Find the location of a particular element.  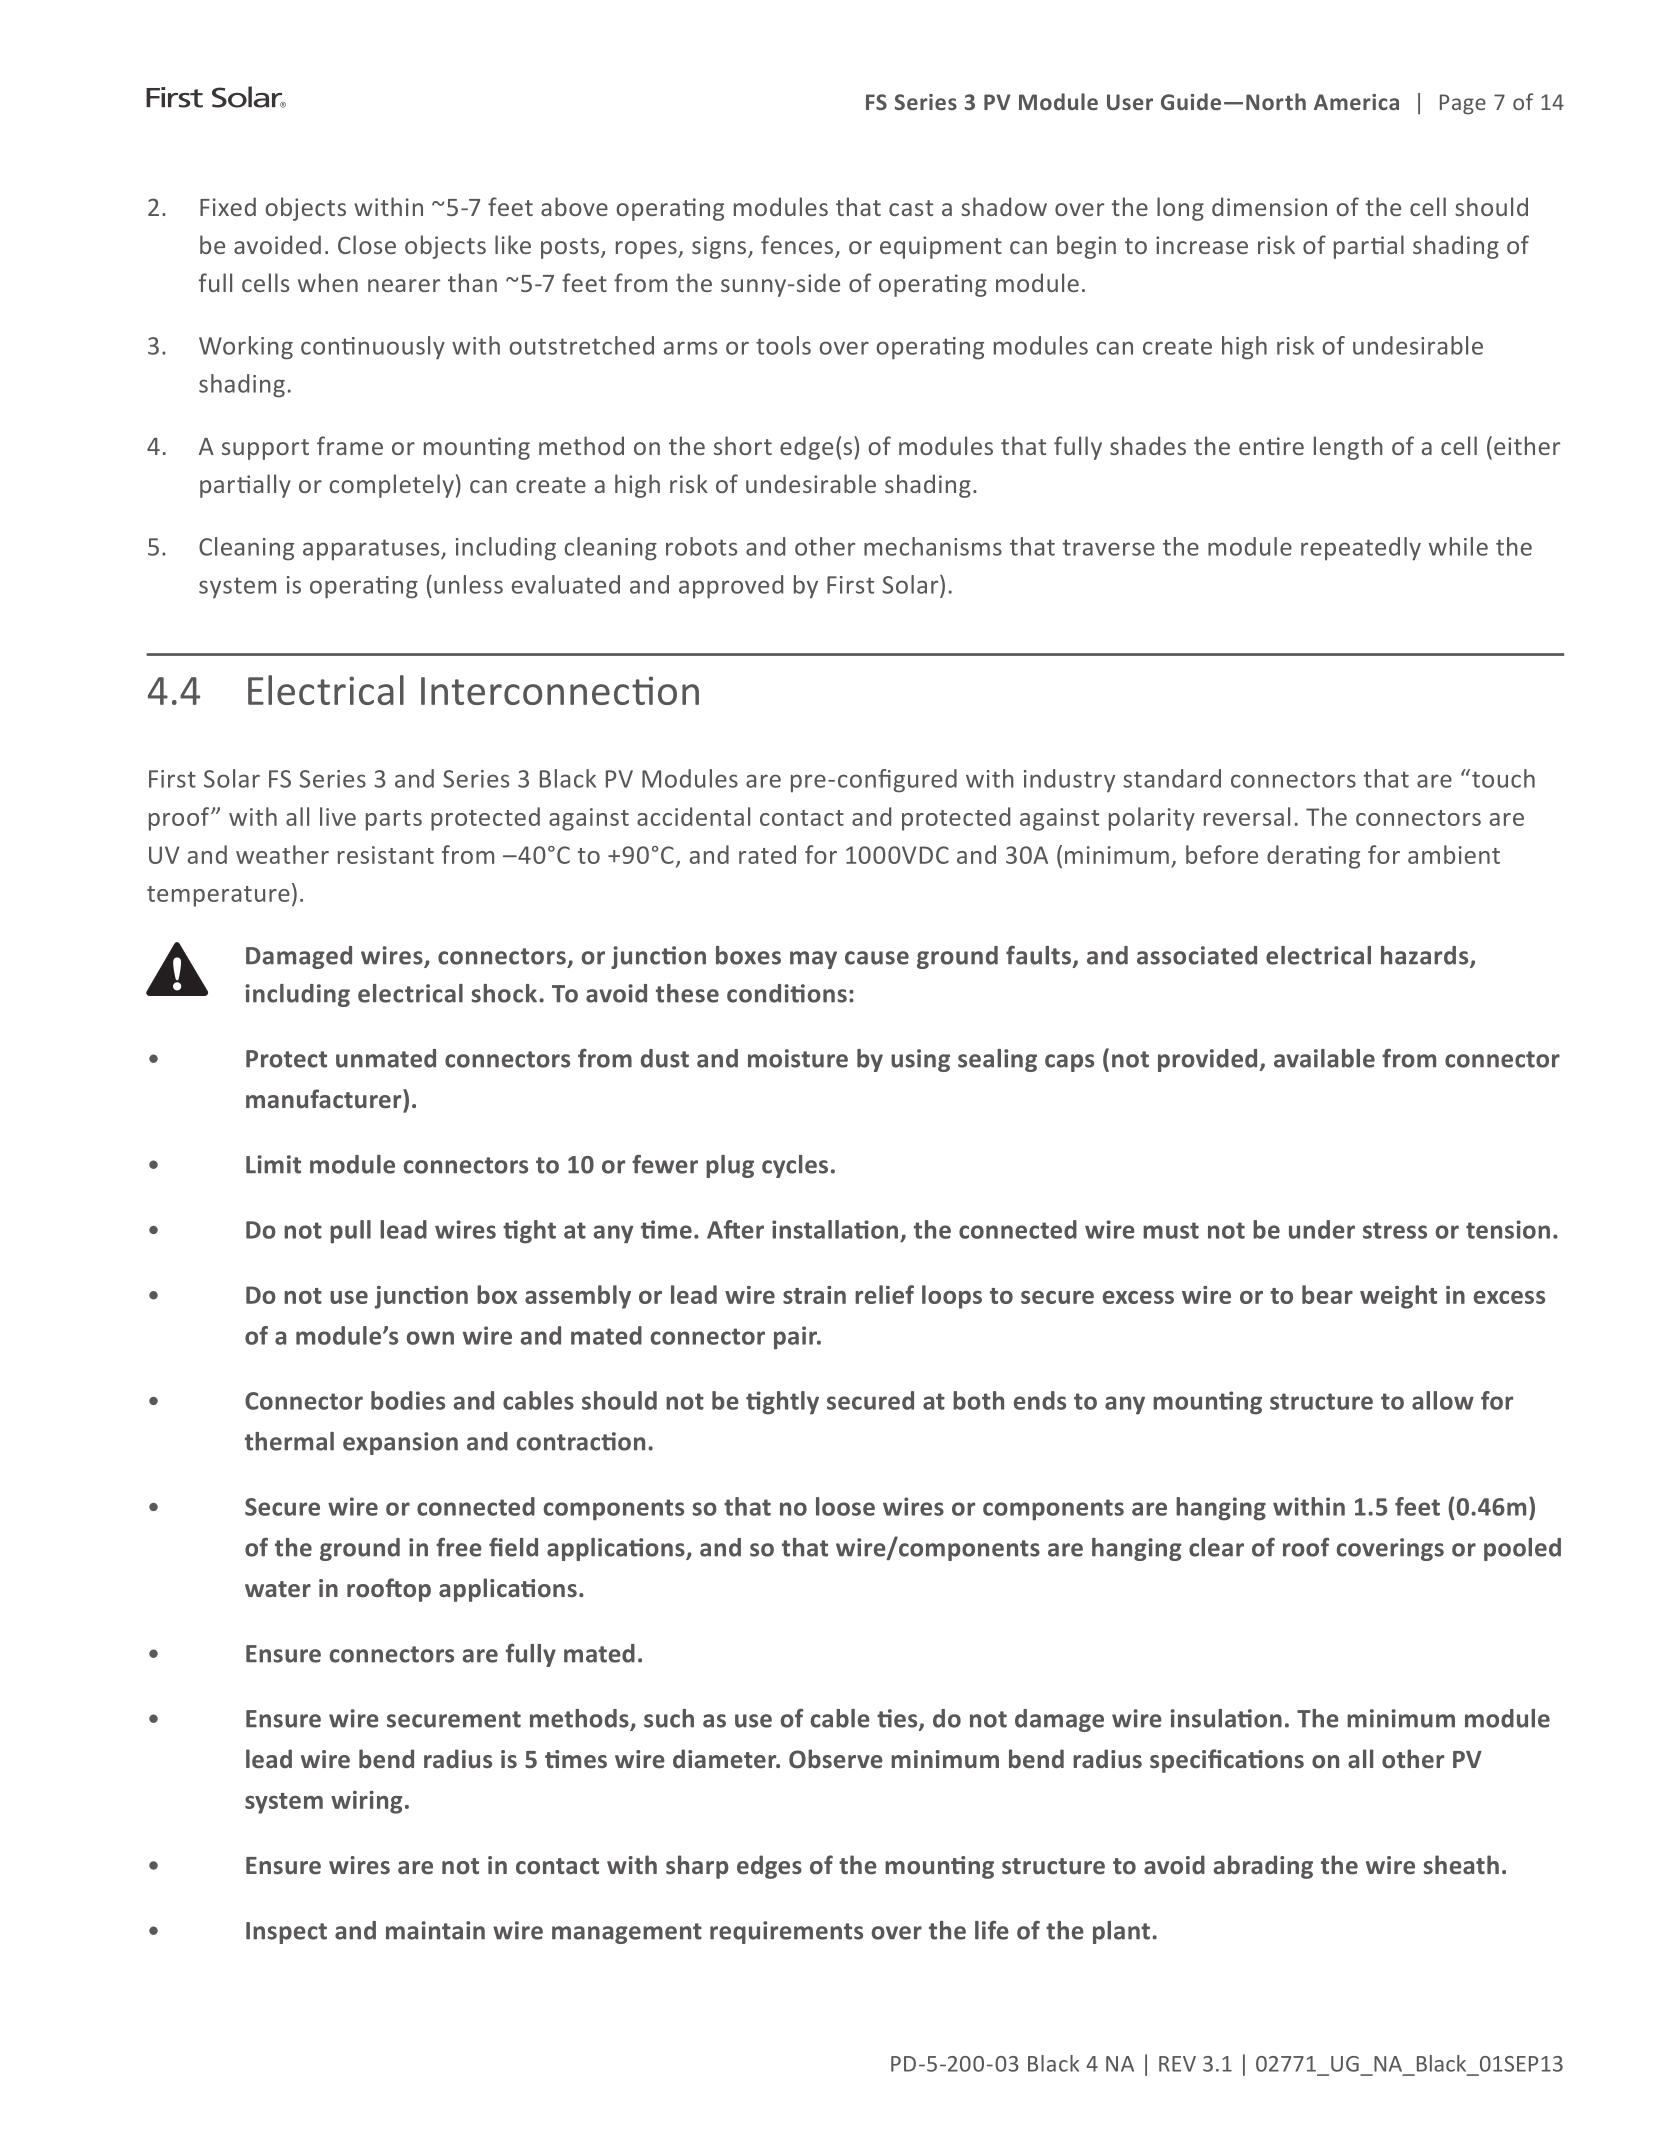

Close is located at coordinates (367, 244).
